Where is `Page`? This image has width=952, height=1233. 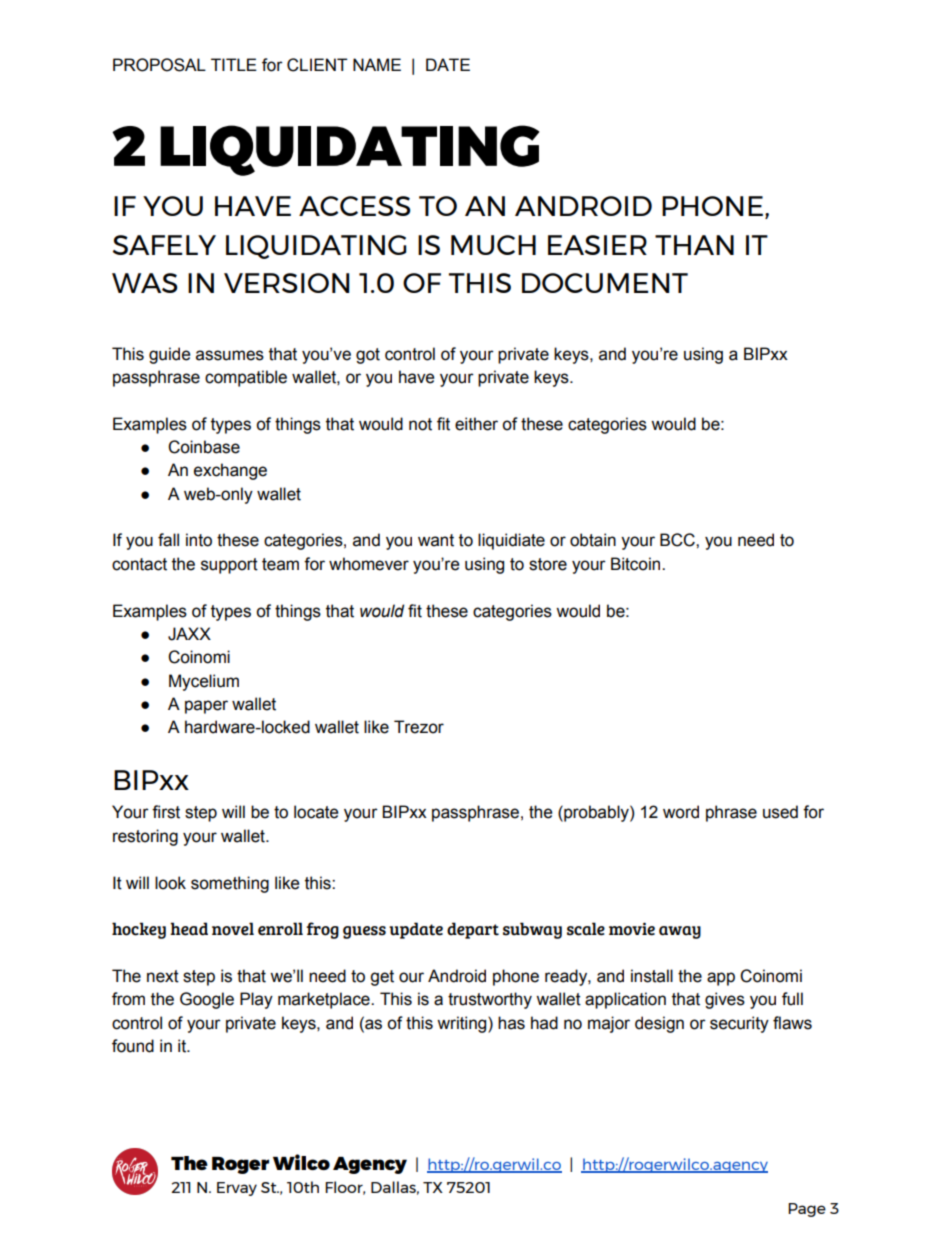 Page is located at coordinates (807, 1210).
